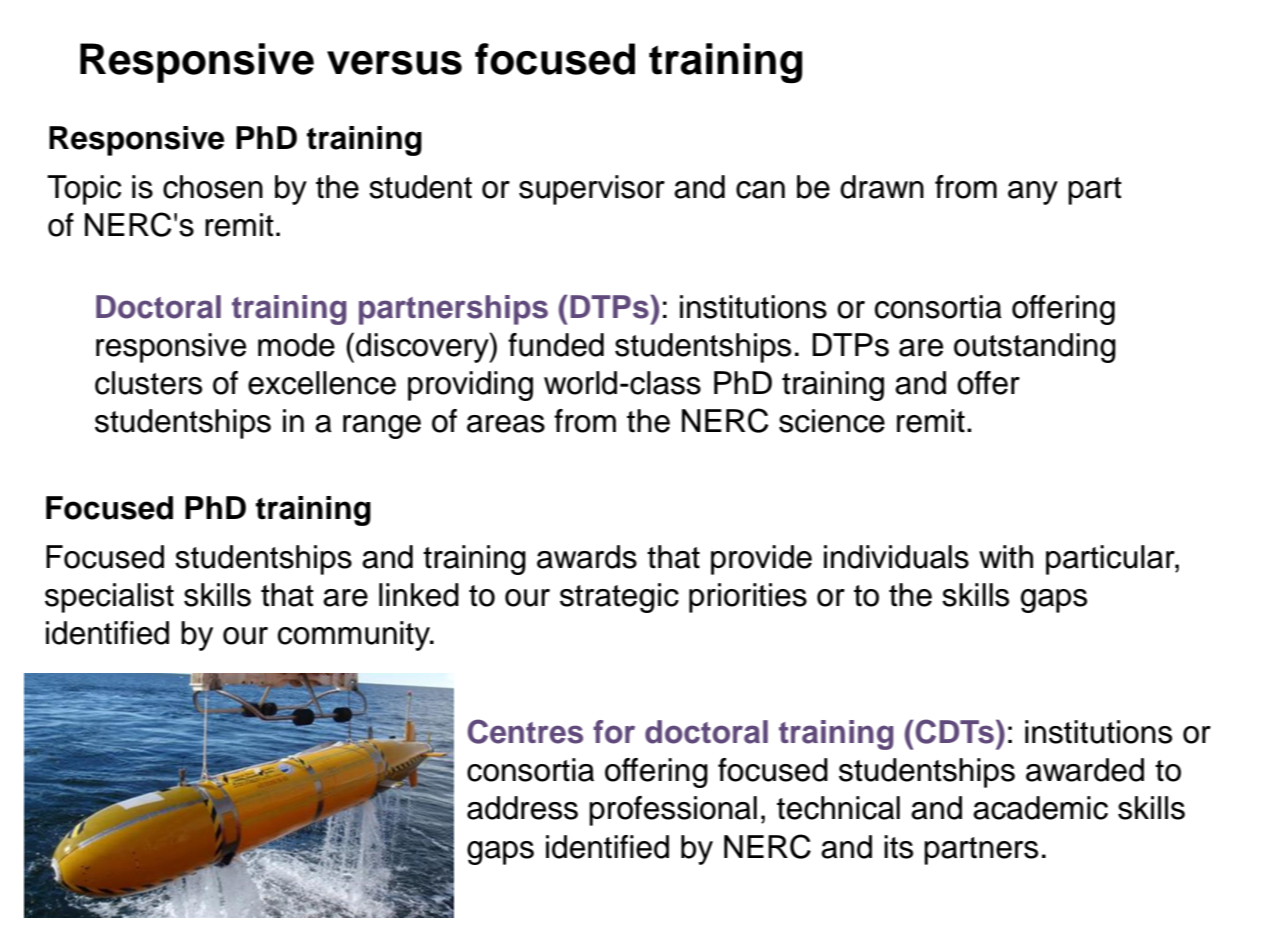  What do you see at coordinates (1006, 557) in the screenshot?
I see `with` at bounding box center [1006, 557].
